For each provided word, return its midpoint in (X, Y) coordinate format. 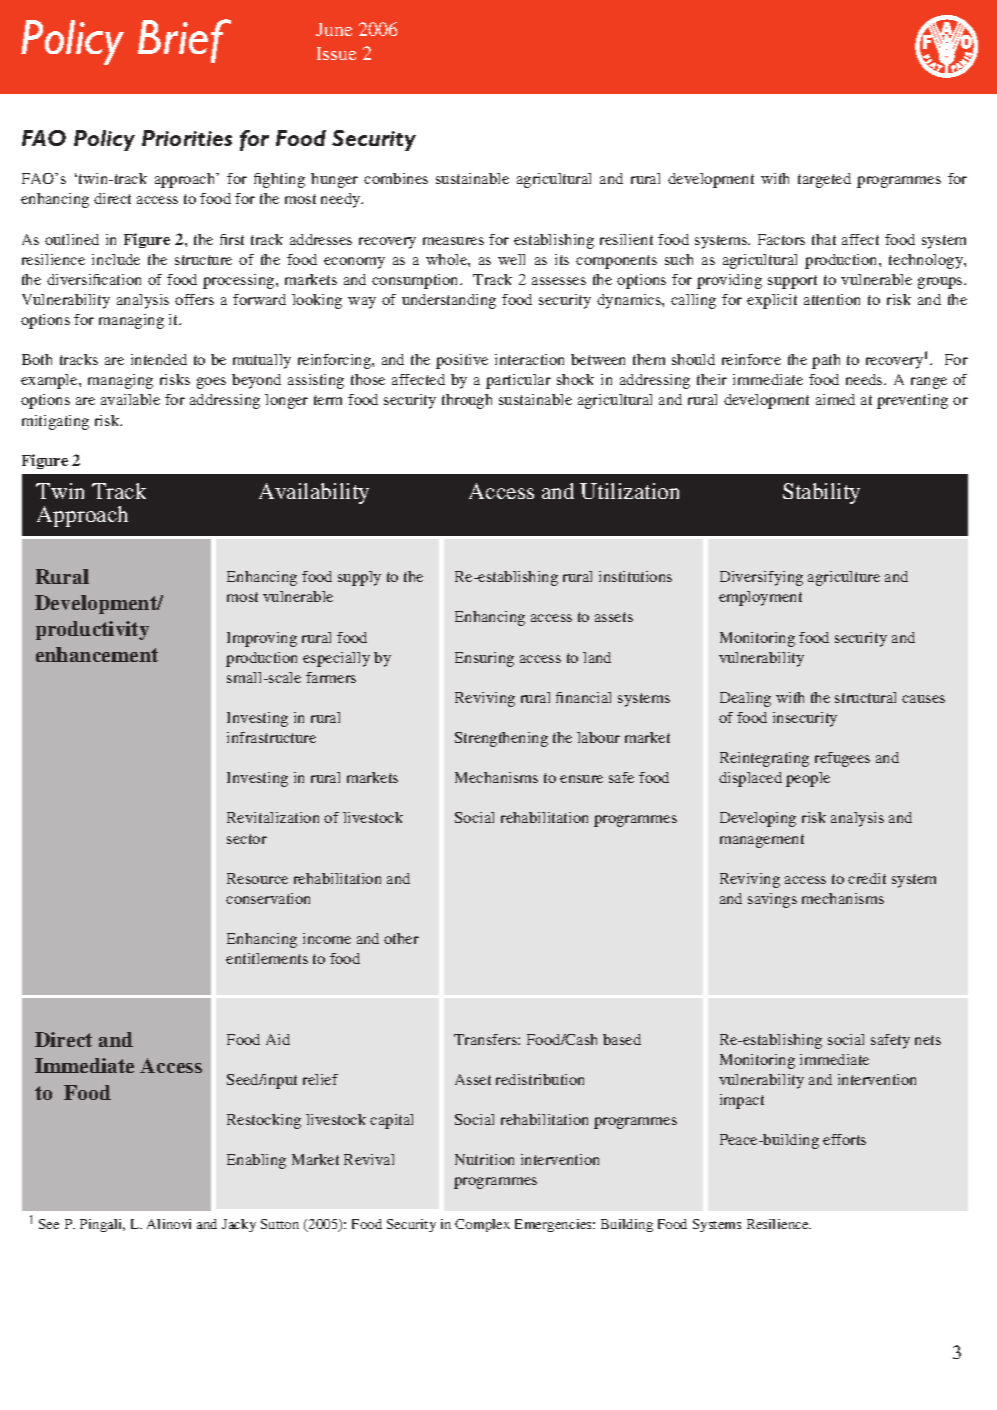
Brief (184, 41)
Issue (336, 53)
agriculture (844, 578)
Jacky (239, 1225)
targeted (824, 180)
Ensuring (484, 659)
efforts (844, 1139)
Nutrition (484, 1159)
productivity (92, 630)
